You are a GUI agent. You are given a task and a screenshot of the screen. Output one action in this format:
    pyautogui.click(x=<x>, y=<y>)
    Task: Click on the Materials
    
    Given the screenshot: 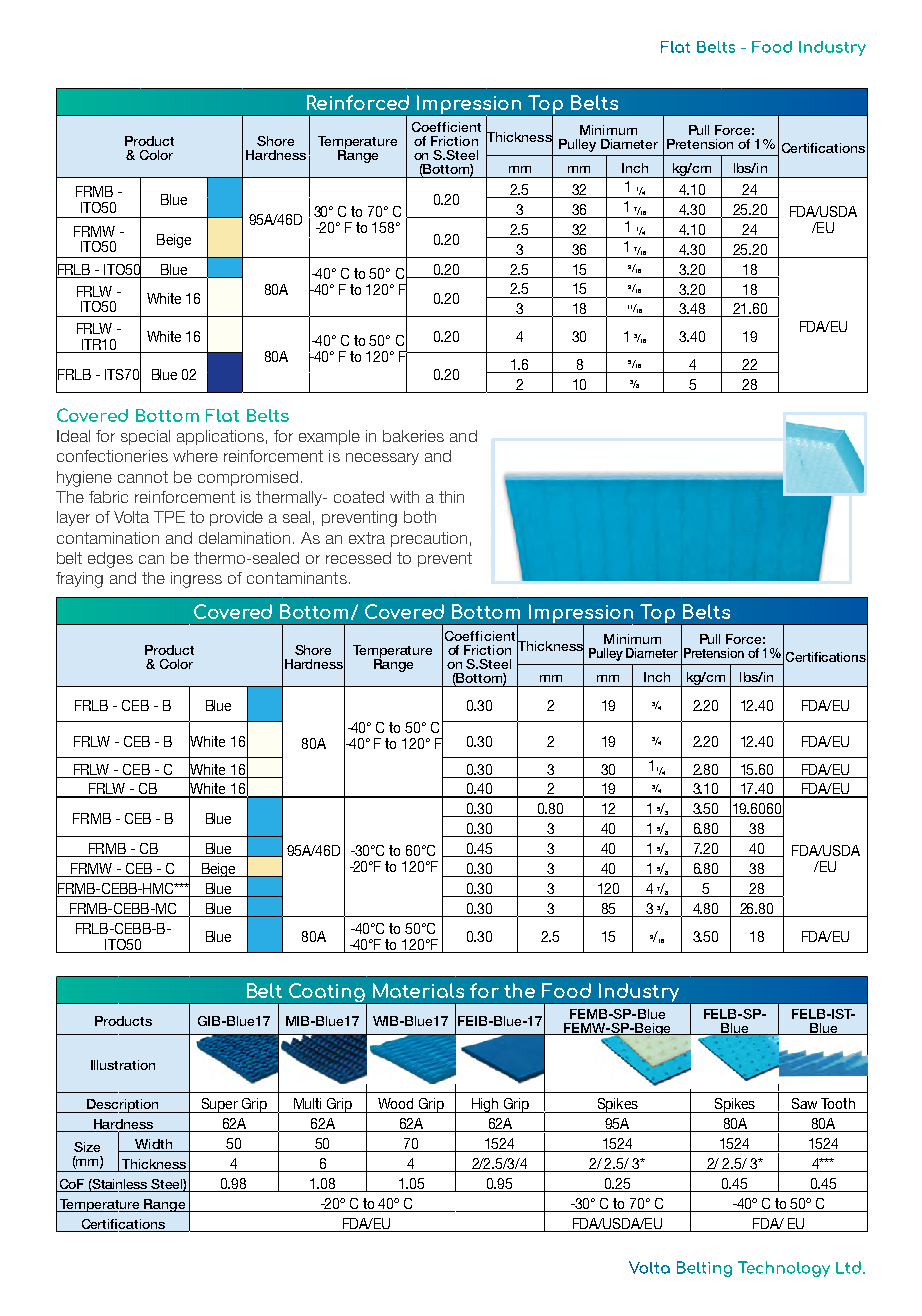 What is the action you would take?
    pyautogui.click(x=418, y=990)
